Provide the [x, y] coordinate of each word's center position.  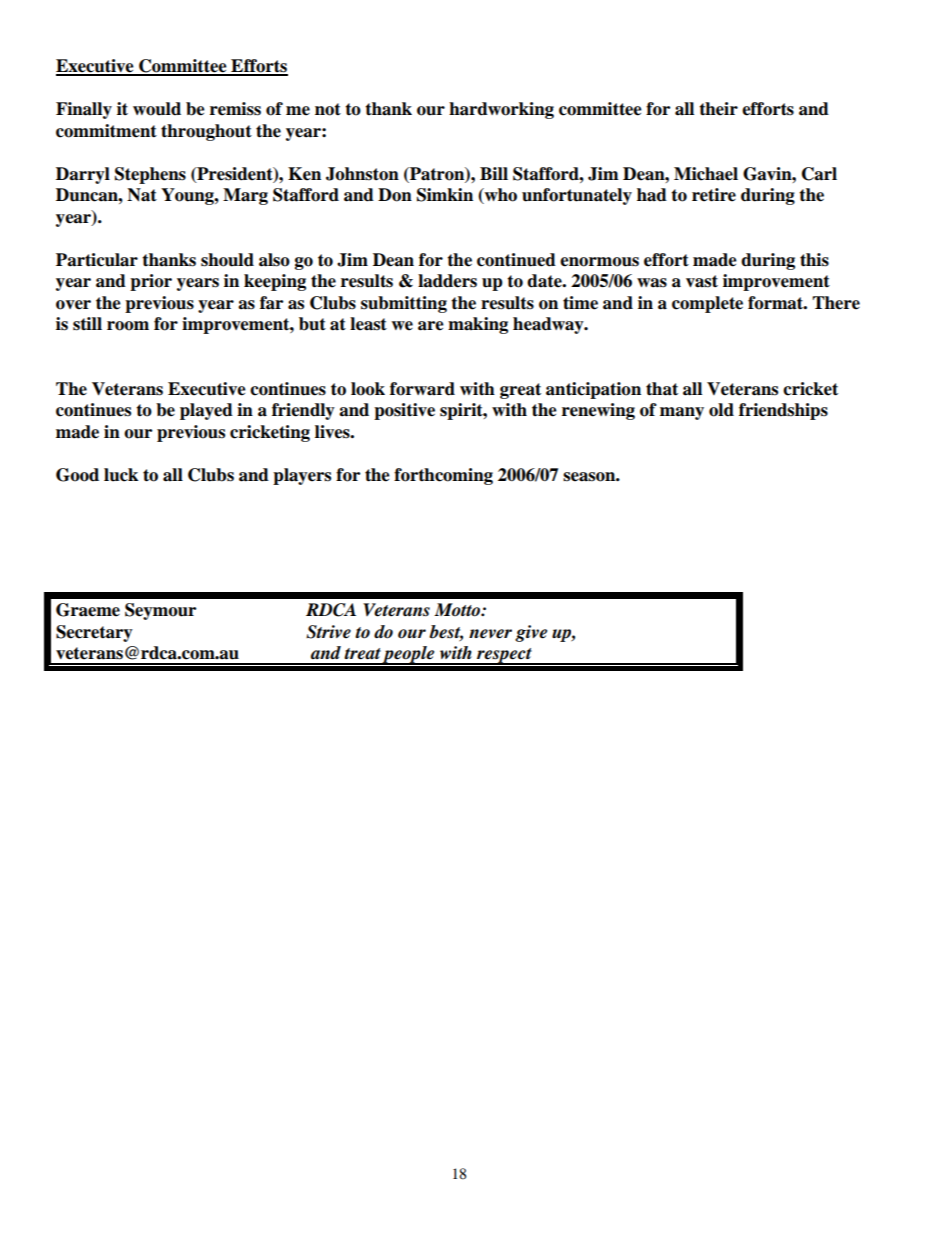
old [721, 410]
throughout [206, 132]
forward [422, 389]
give [531, 633]
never [490, 634]
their [718, 109]
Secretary [94, 633]
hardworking [501, 110]
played [206, 411]
